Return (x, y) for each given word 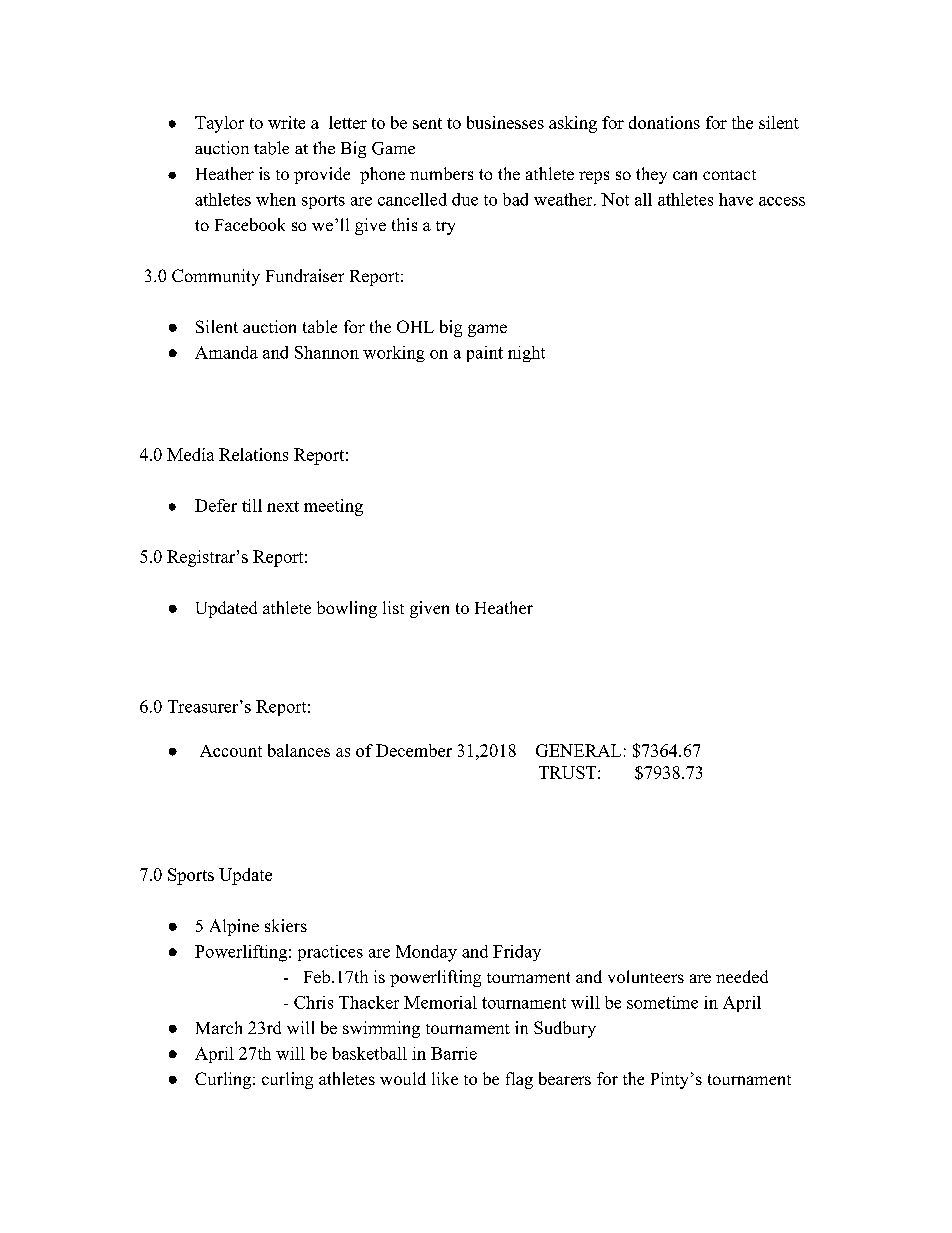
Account (231, 751)
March (219, 1027)
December (414, 750)
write (286, 122)
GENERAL (578, 750)
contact (729, 175)
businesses (505, 122)
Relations (253, 454)
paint (485, 354)
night (526, 354)
